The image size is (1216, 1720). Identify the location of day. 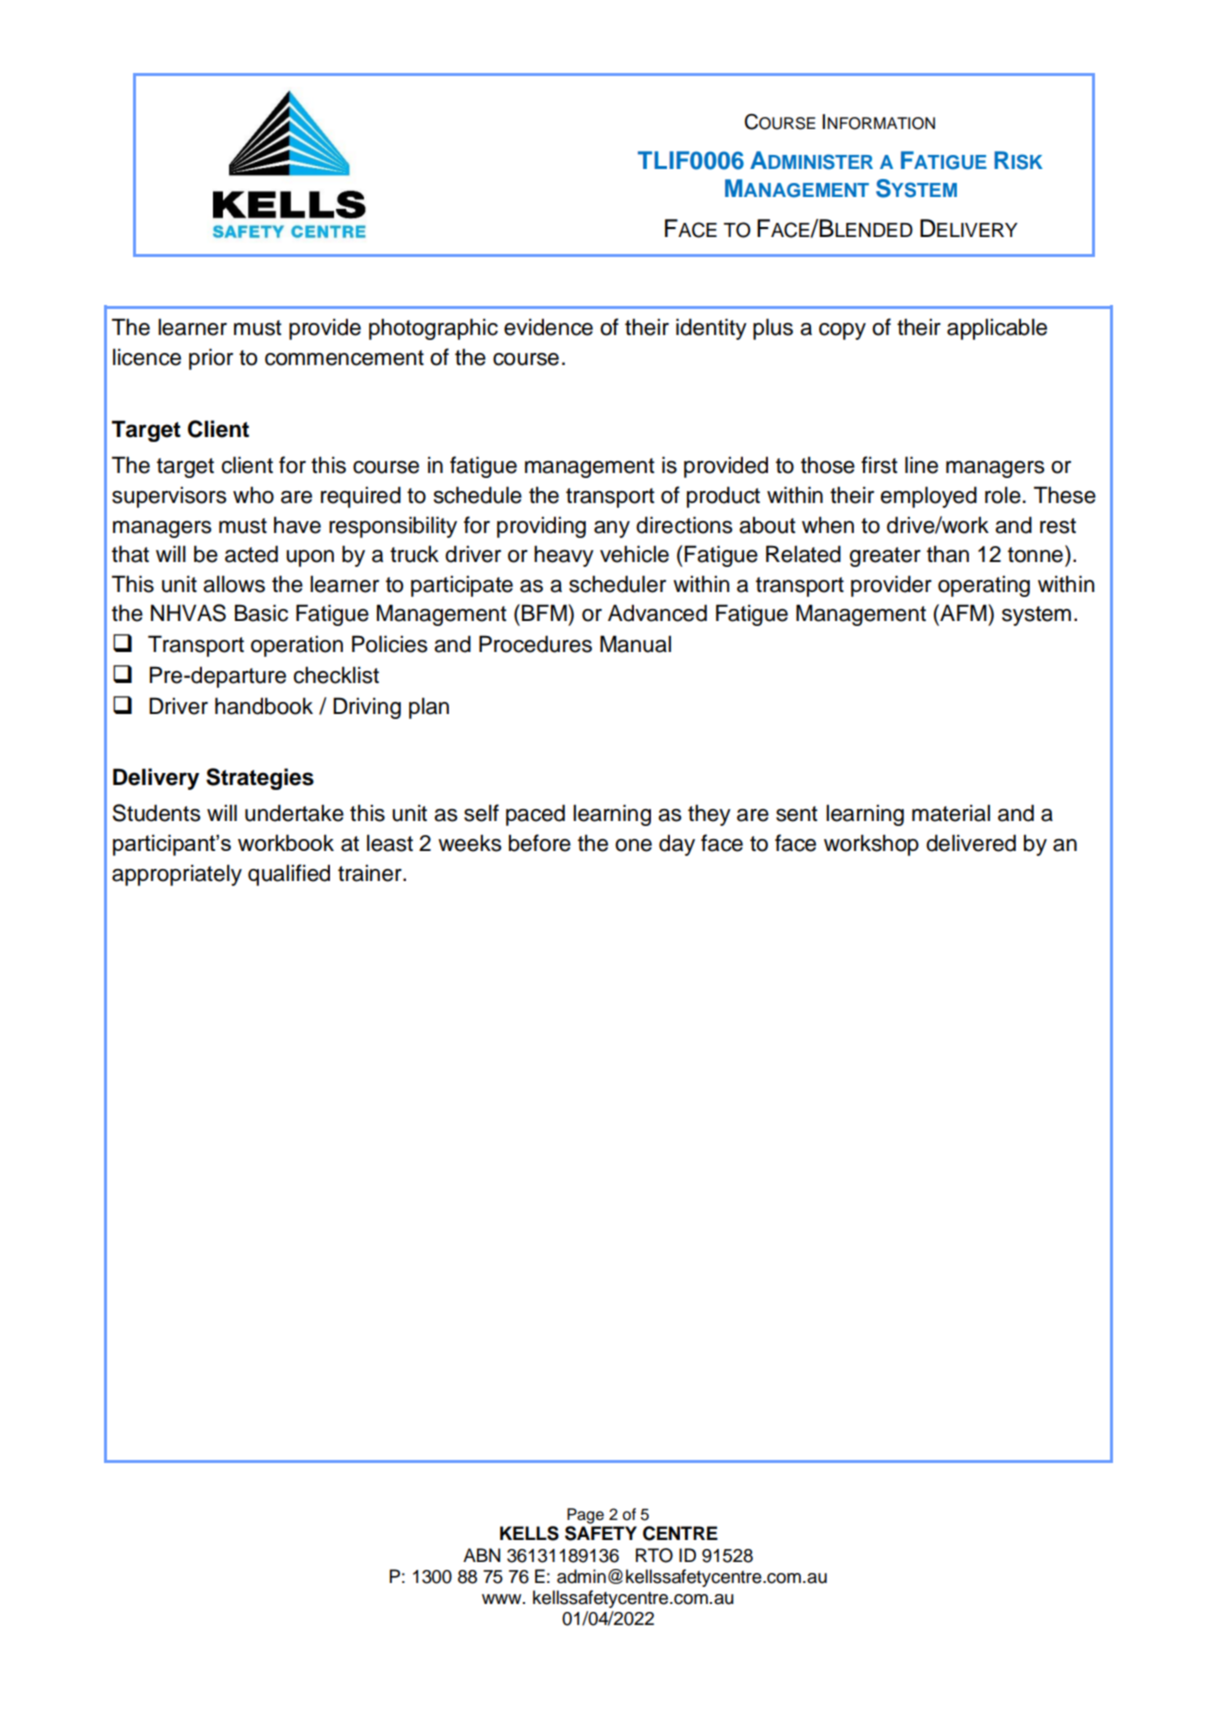
(677, 845).
